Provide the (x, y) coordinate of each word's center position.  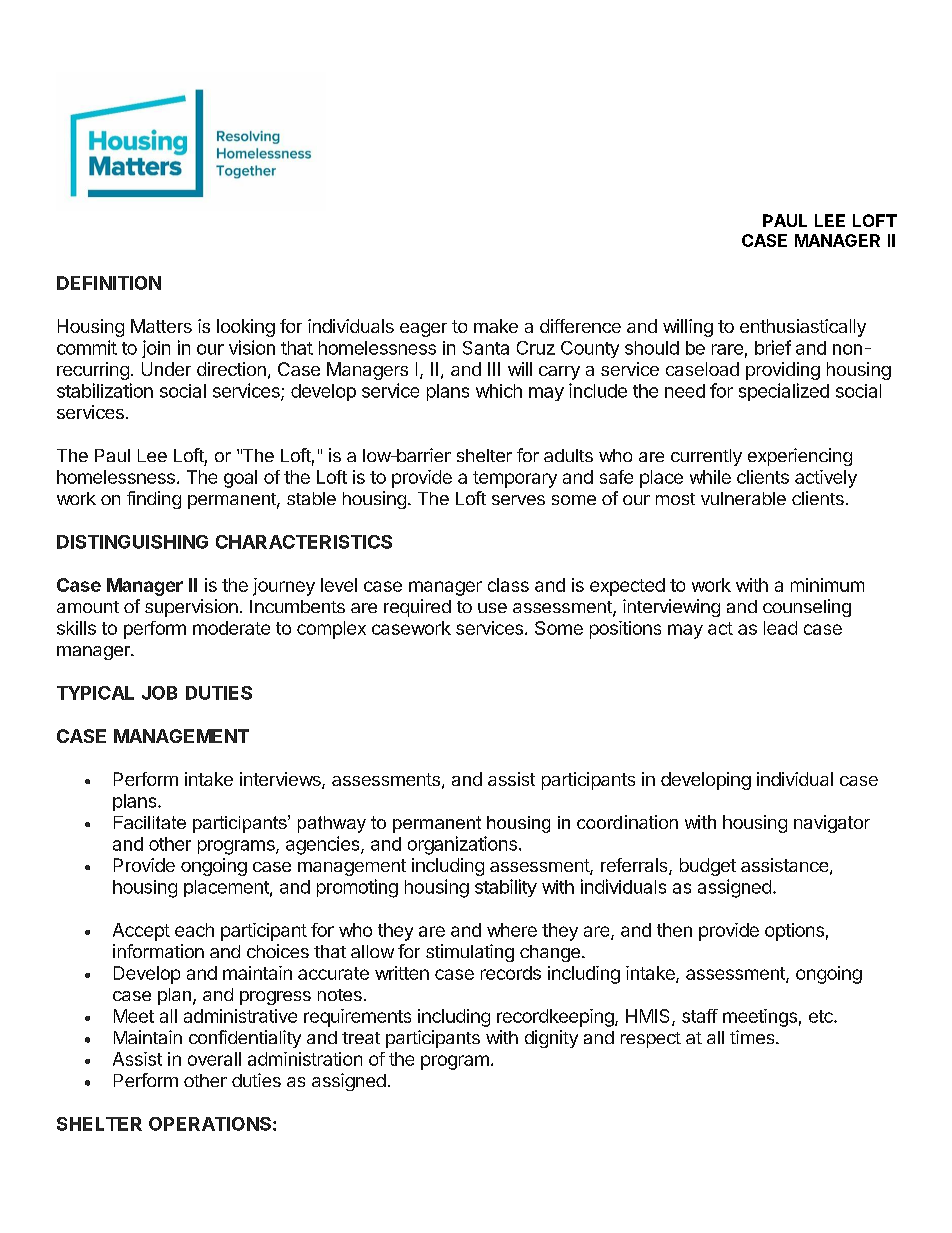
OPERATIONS (210, 1124)
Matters (161, 326)
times (753, 1037)
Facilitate (150, 822)
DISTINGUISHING (132, 542)
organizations (462, 845)
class (508, 585)
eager (423, 330)
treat (361, 1038)
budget (708, 867)
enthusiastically (803, 328)
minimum (827, 585)
